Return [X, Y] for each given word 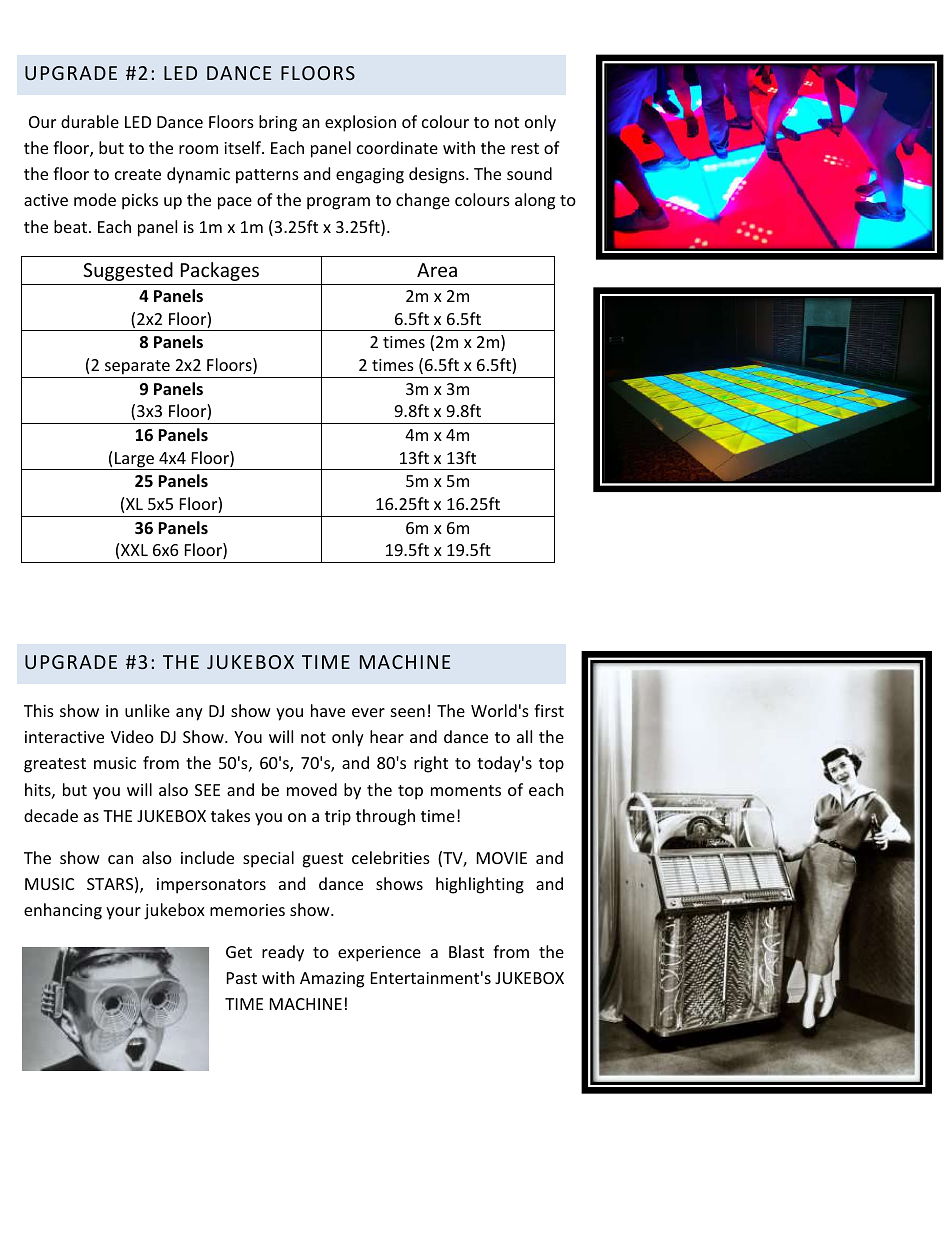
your [123, 913]
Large [135, 461]
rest [525, 148]
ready [283, 953]
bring [278, 123]
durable [90, 121]
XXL [134, 550]
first [549, 710]
